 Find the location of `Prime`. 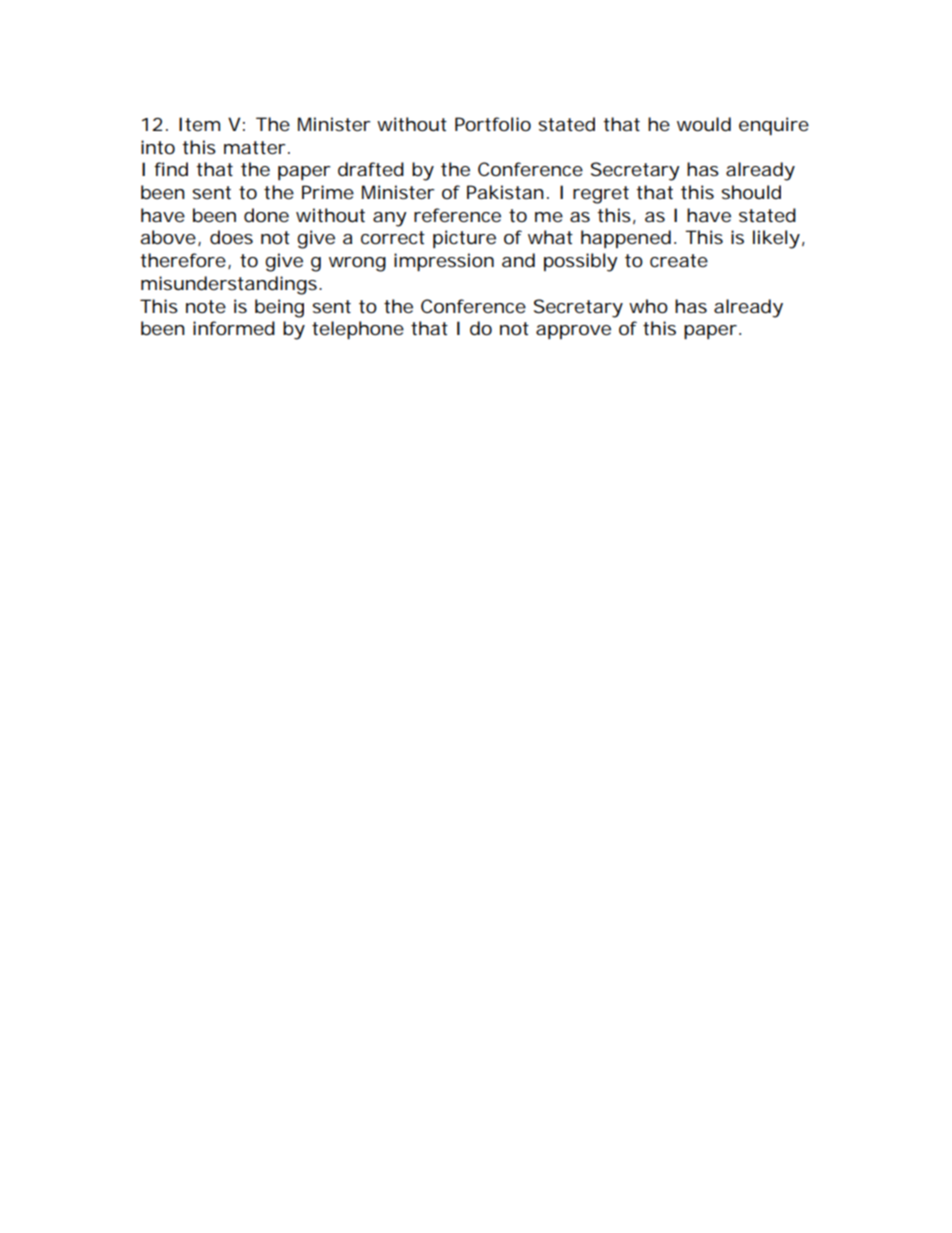

Prime is located at coordinates (328, 192).
